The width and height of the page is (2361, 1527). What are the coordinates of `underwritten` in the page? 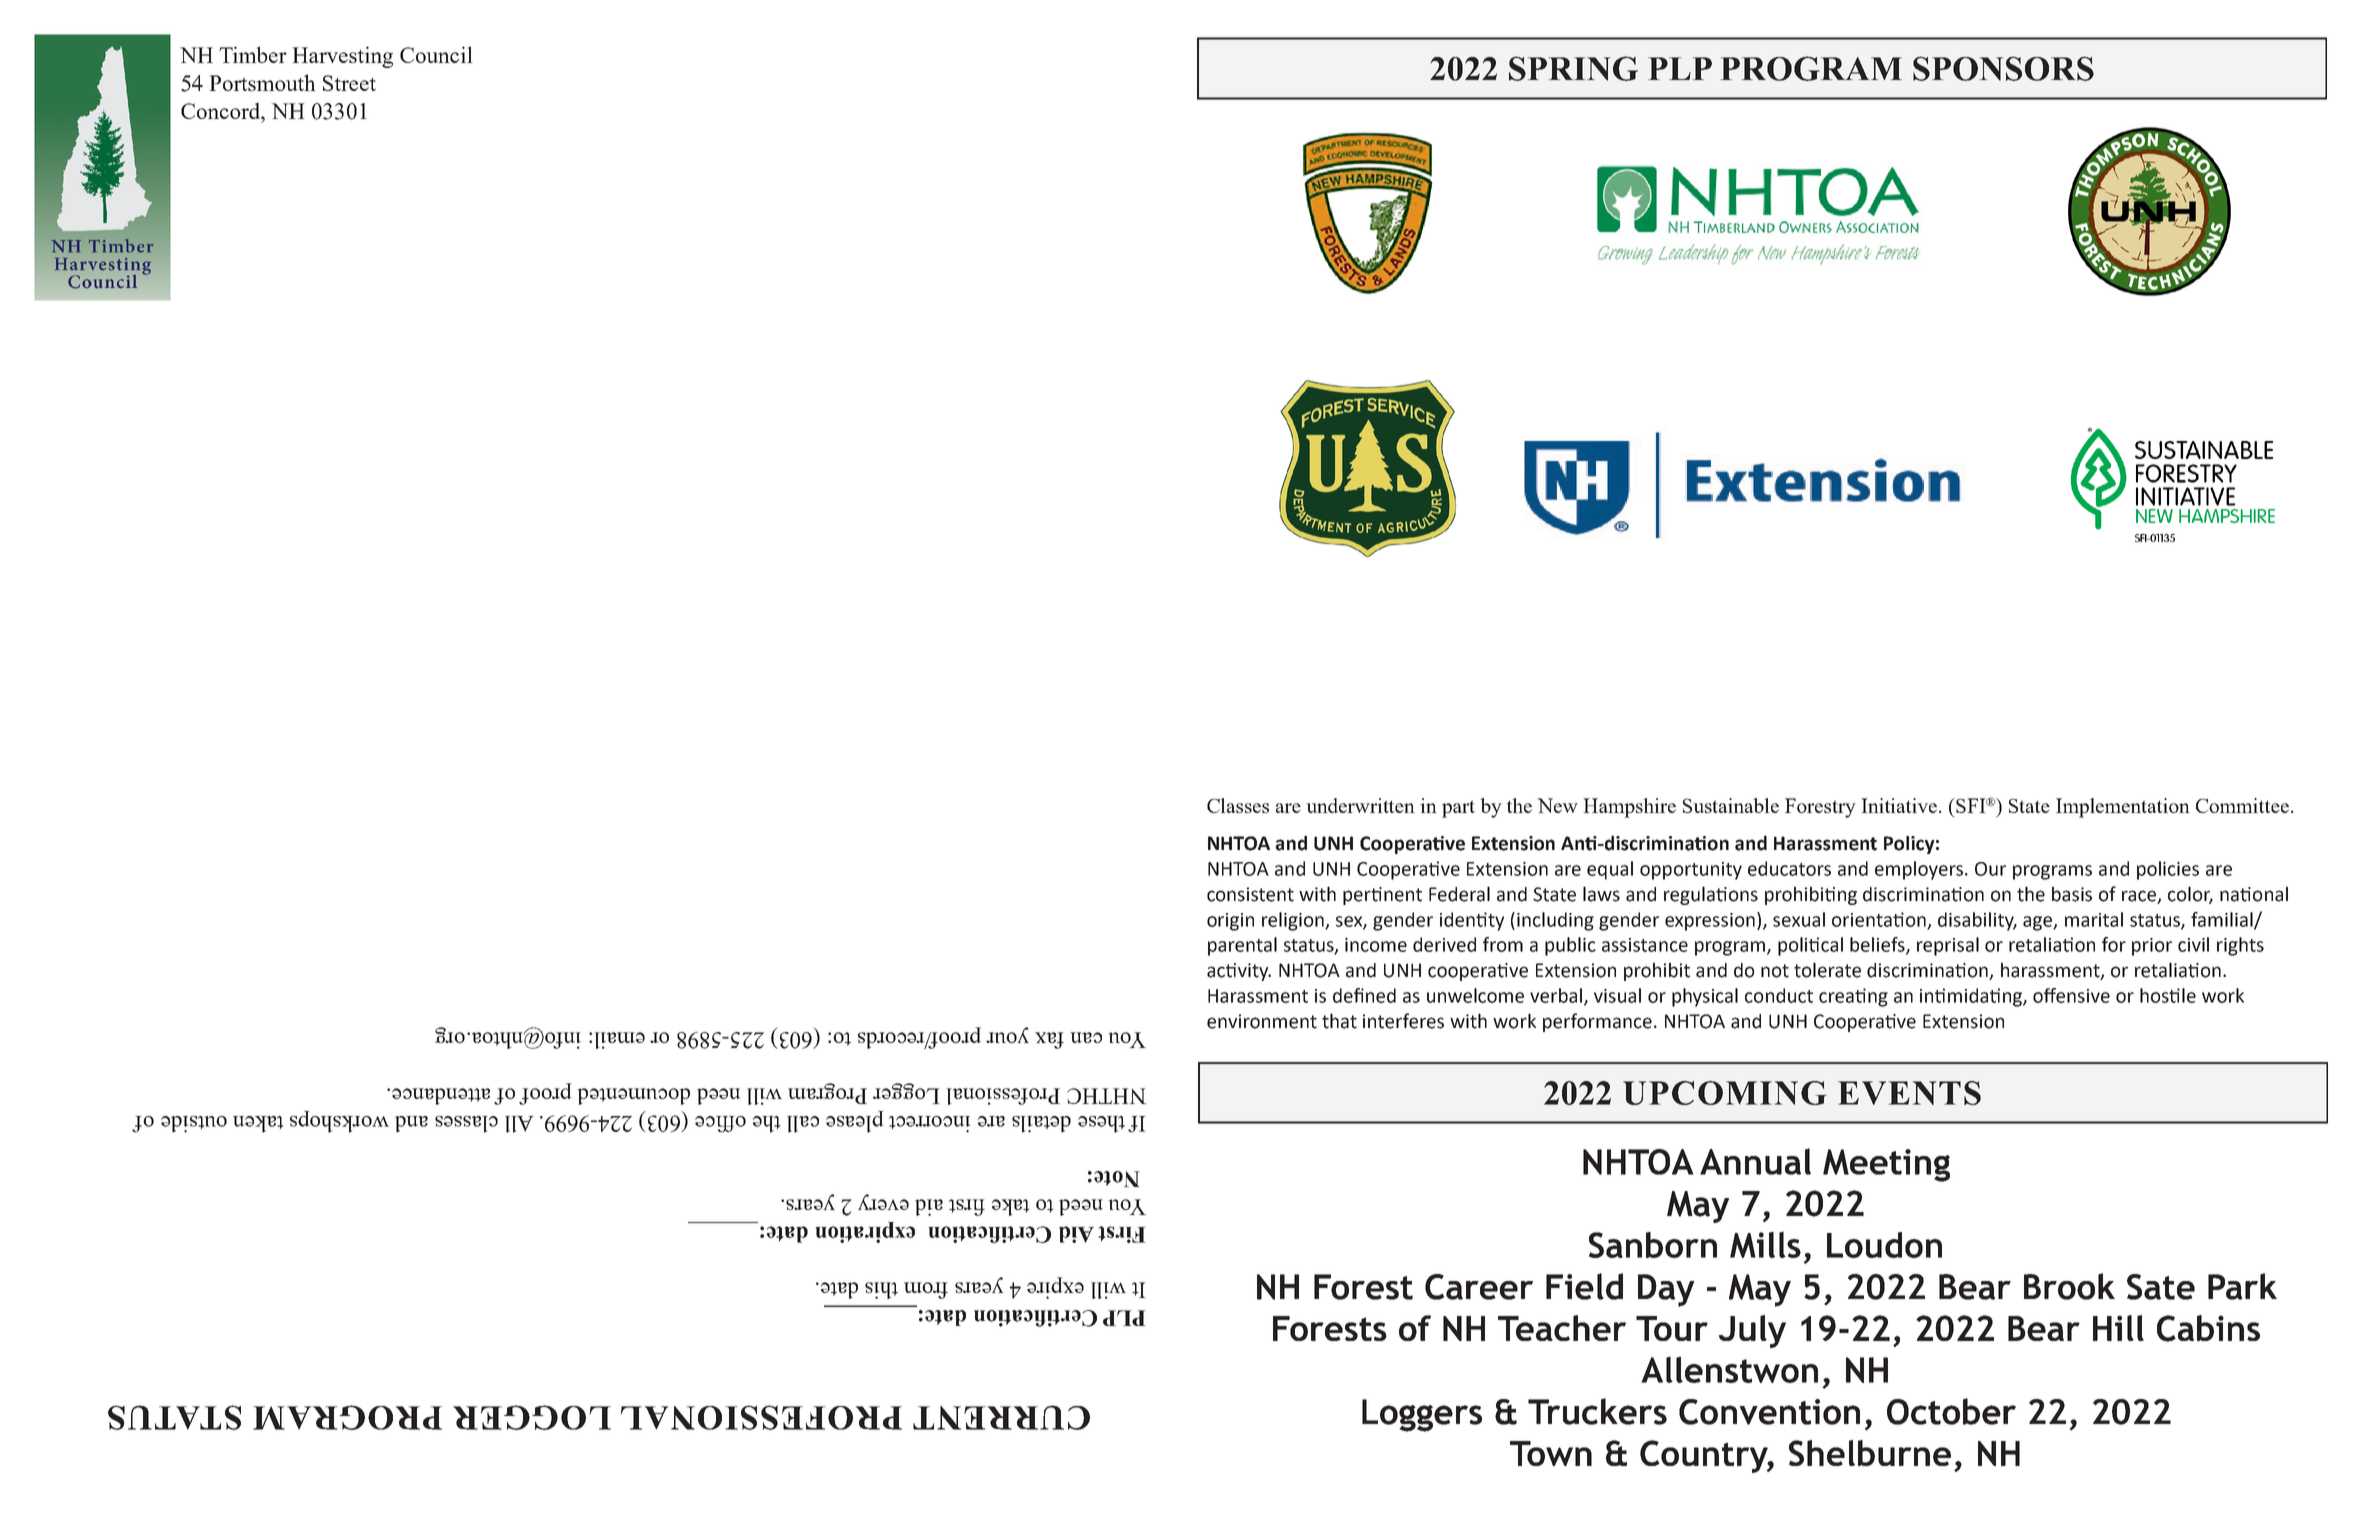 It's located at (1360, 805).
